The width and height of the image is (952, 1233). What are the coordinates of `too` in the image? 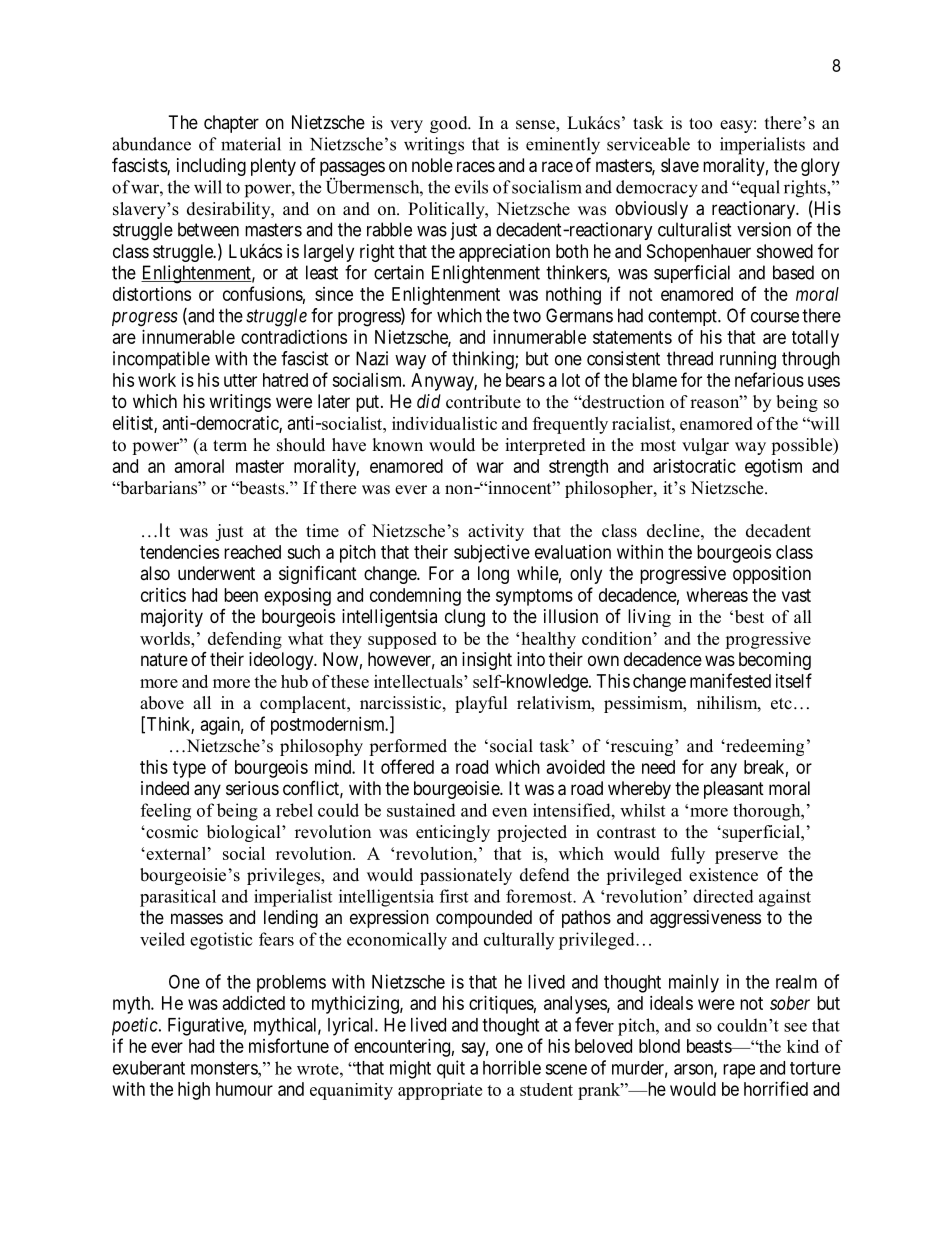 It's located at (700, 124).
